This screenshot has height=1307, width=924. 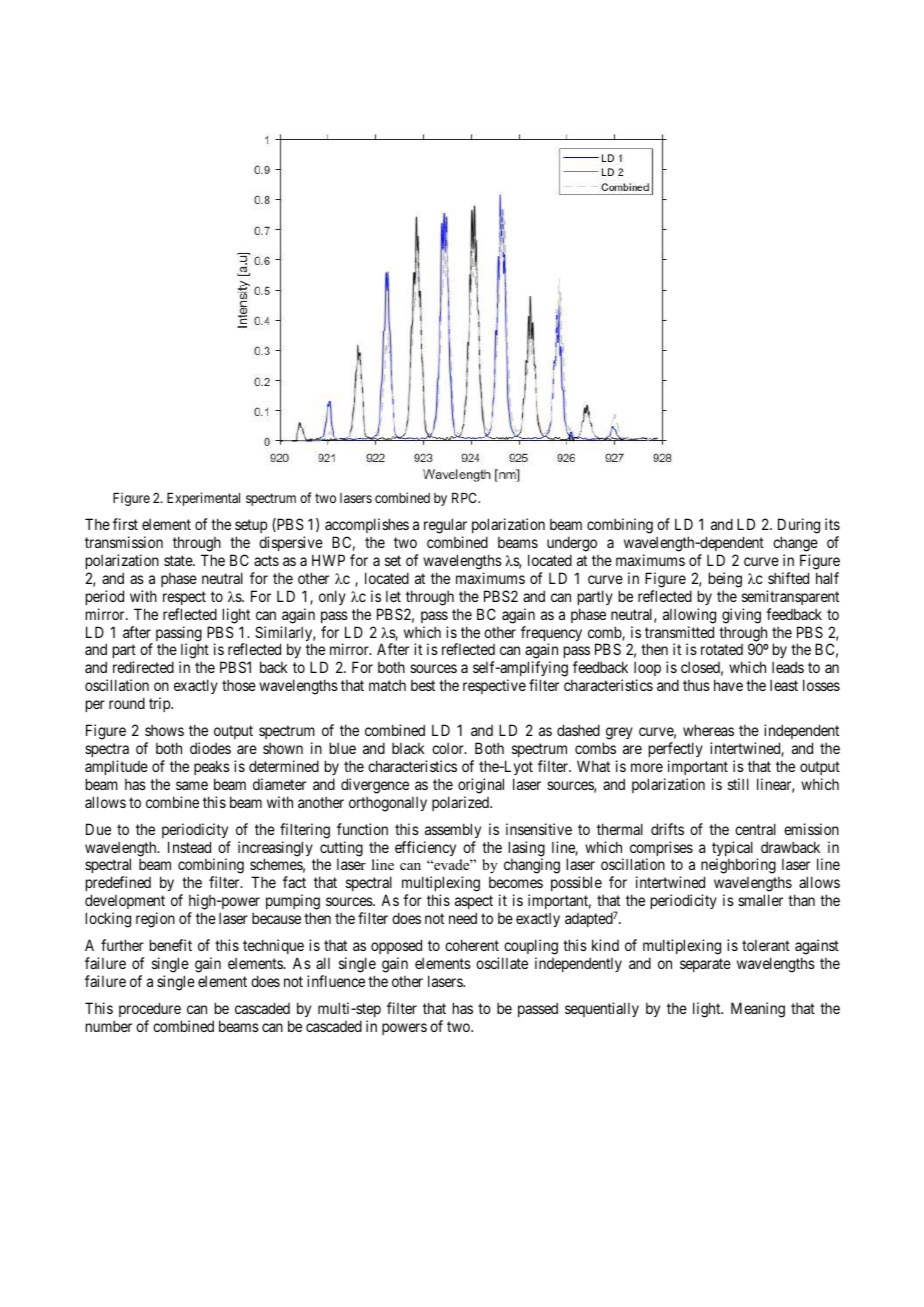 I want to click on frequency, so click(x=551, y=635).
